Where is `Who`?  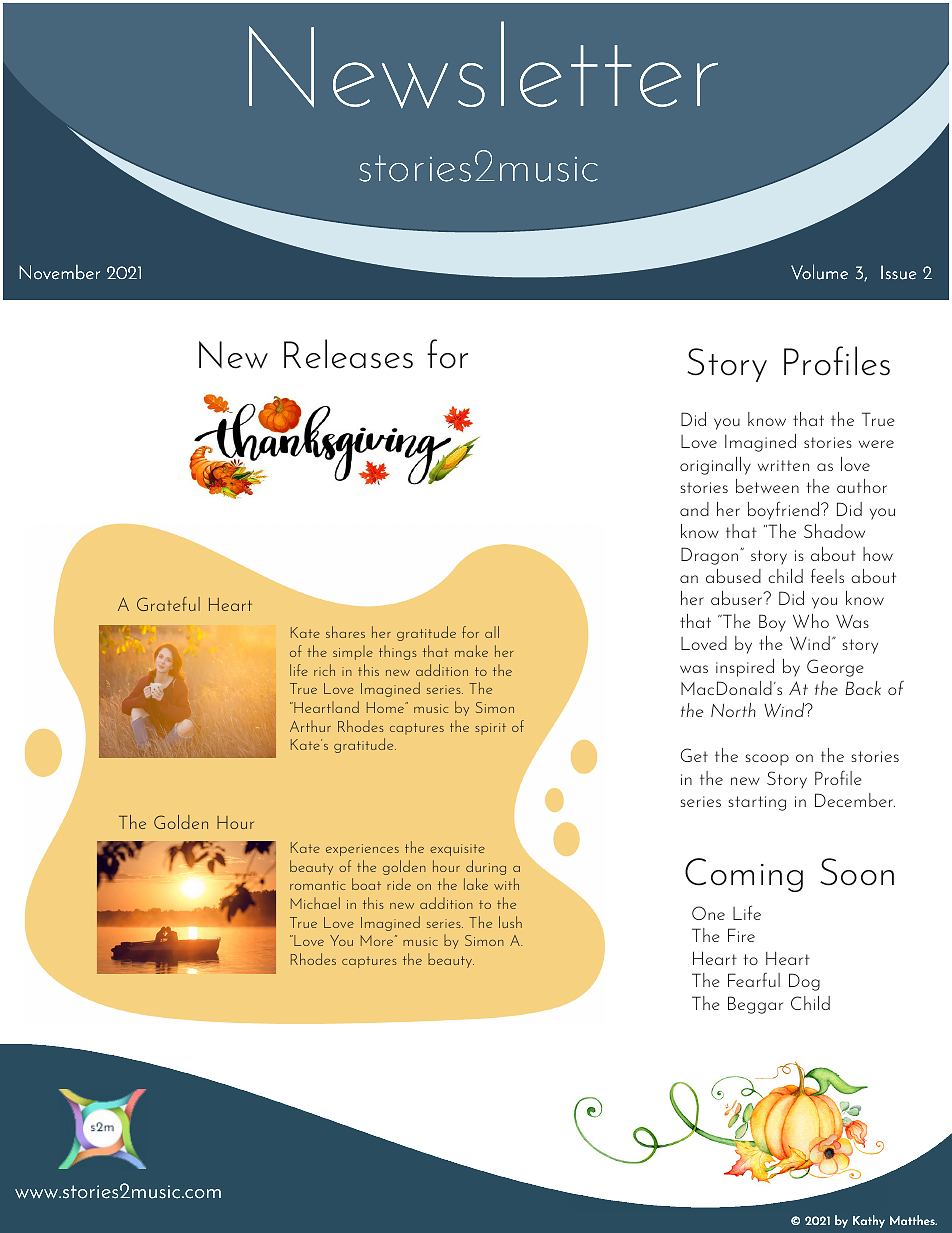 Who is located at coordinates (811, 621).
